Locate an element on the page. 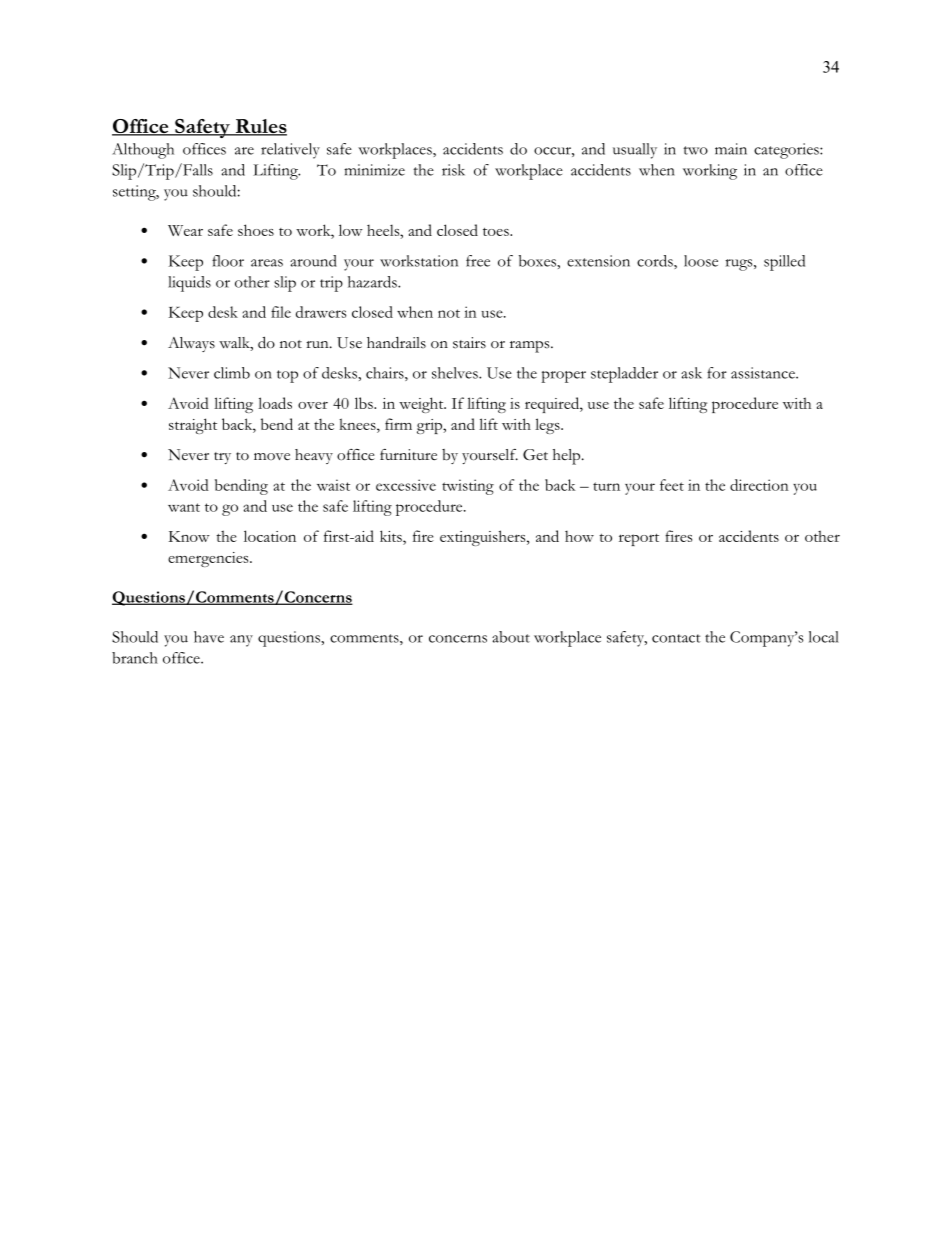 The image size is (952, 1233). contact is located at coordinates (676, 638).
